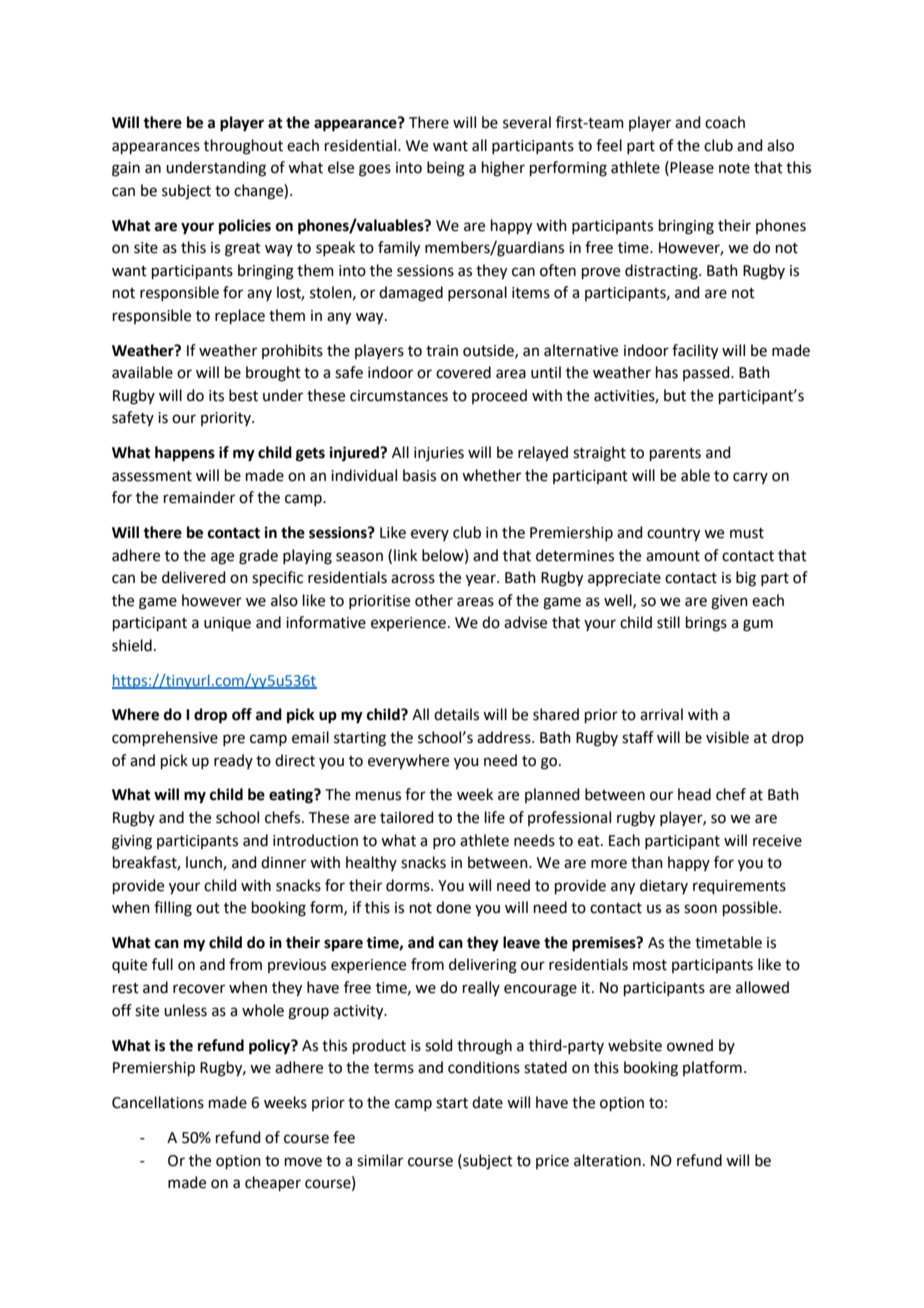 The height and width of the screenshot is (1308, 924). Describe the element at coordinates (692, 167) in the screenshot. I see `Please` at that location.
